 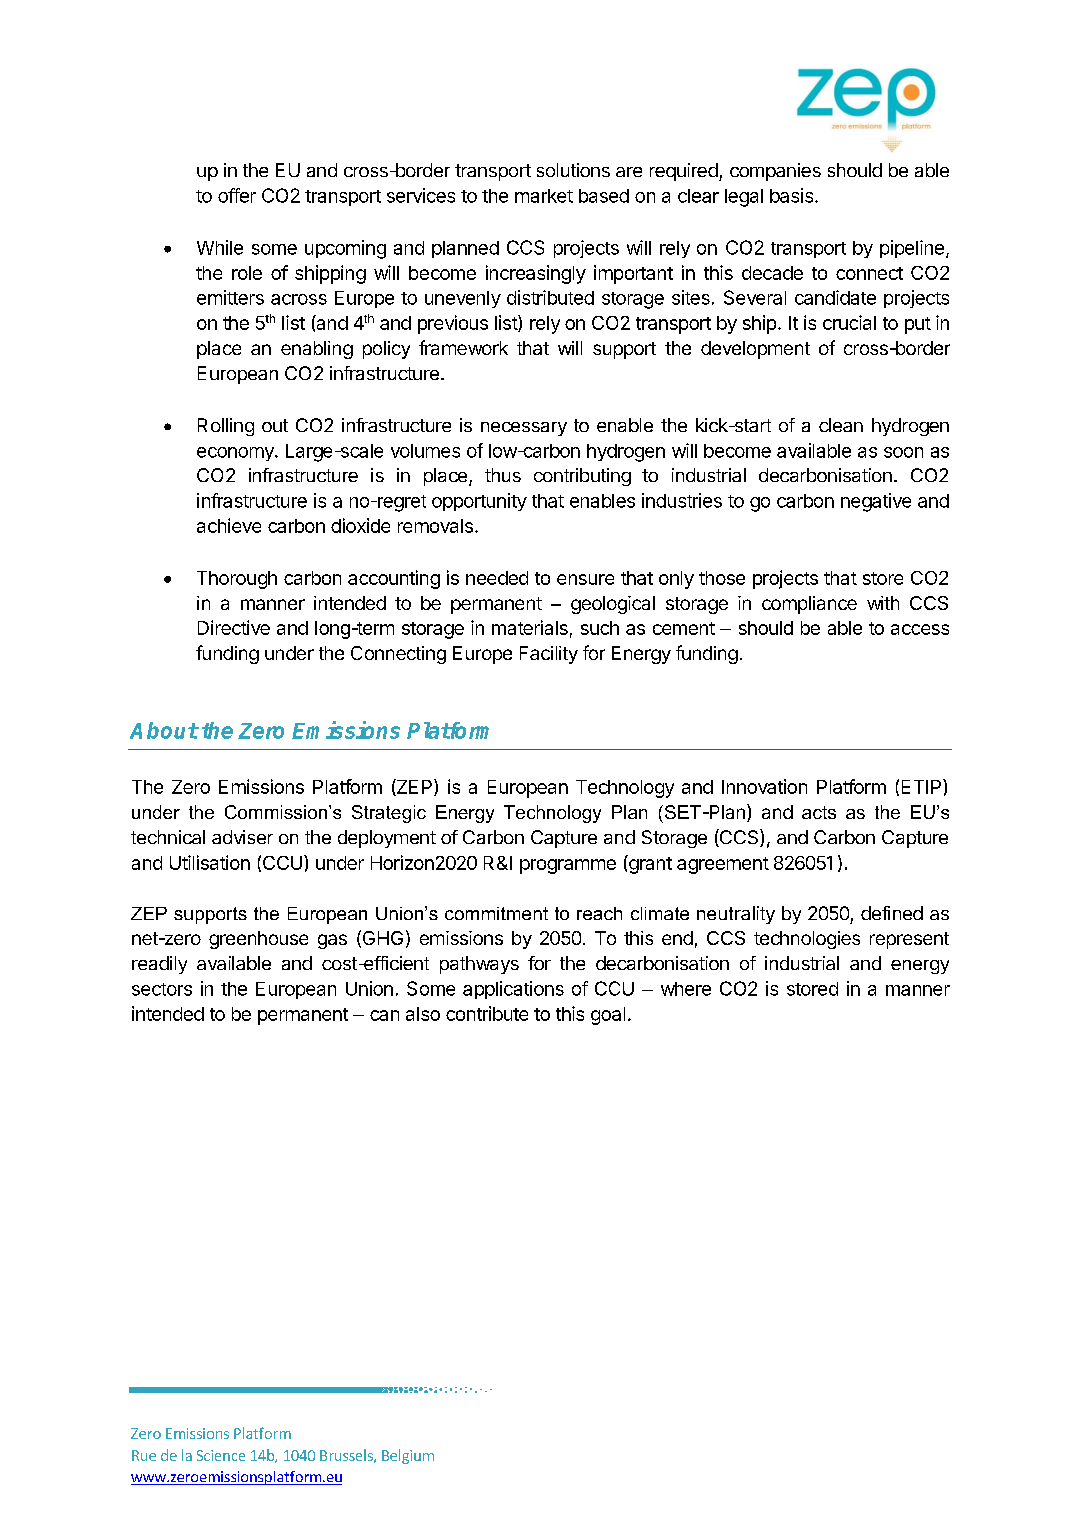 I want to click on adviser, so click(x=242, y=837).
